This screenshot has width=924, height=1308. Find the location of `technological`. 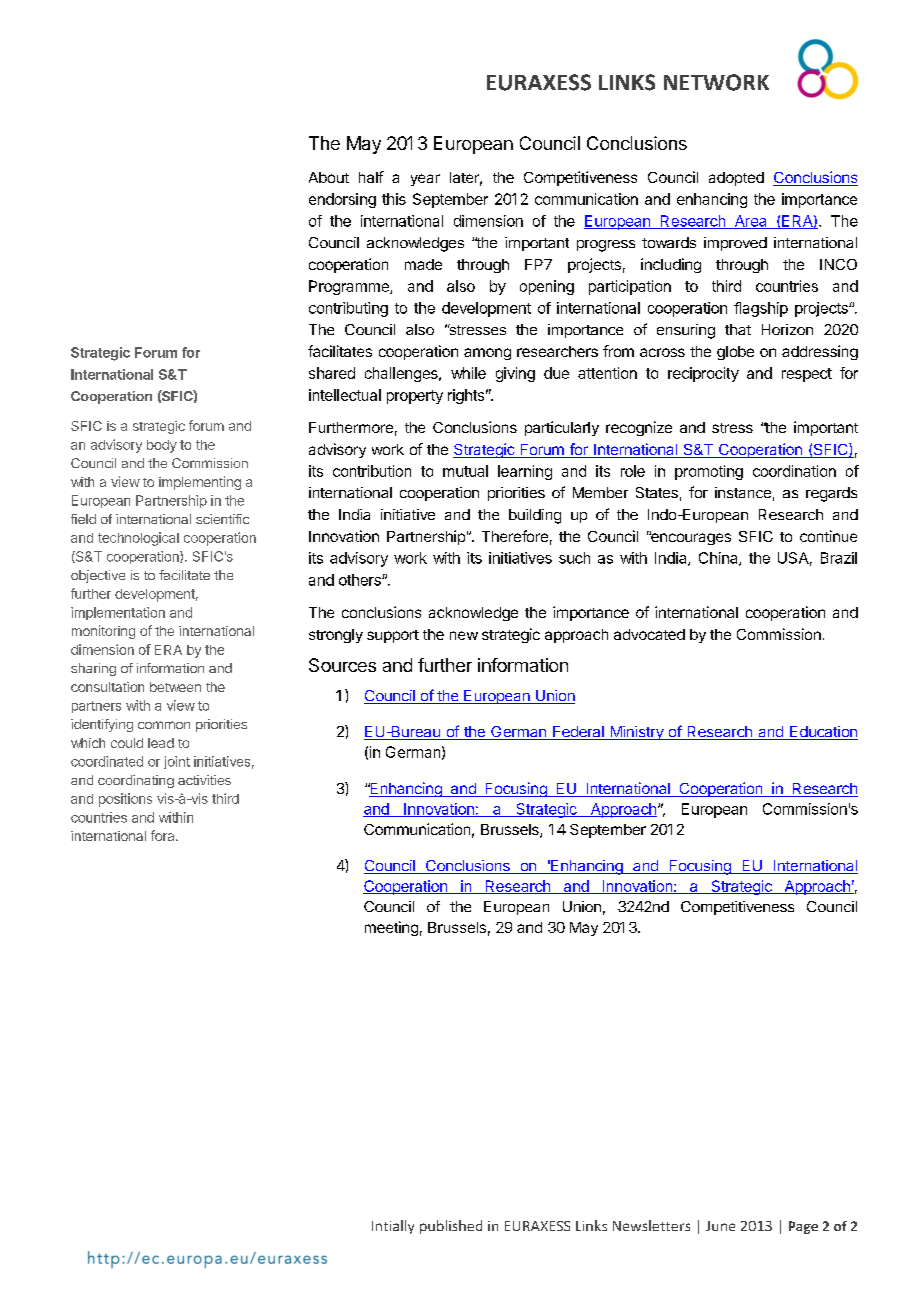

technological is located at coordinates (138, 539).
